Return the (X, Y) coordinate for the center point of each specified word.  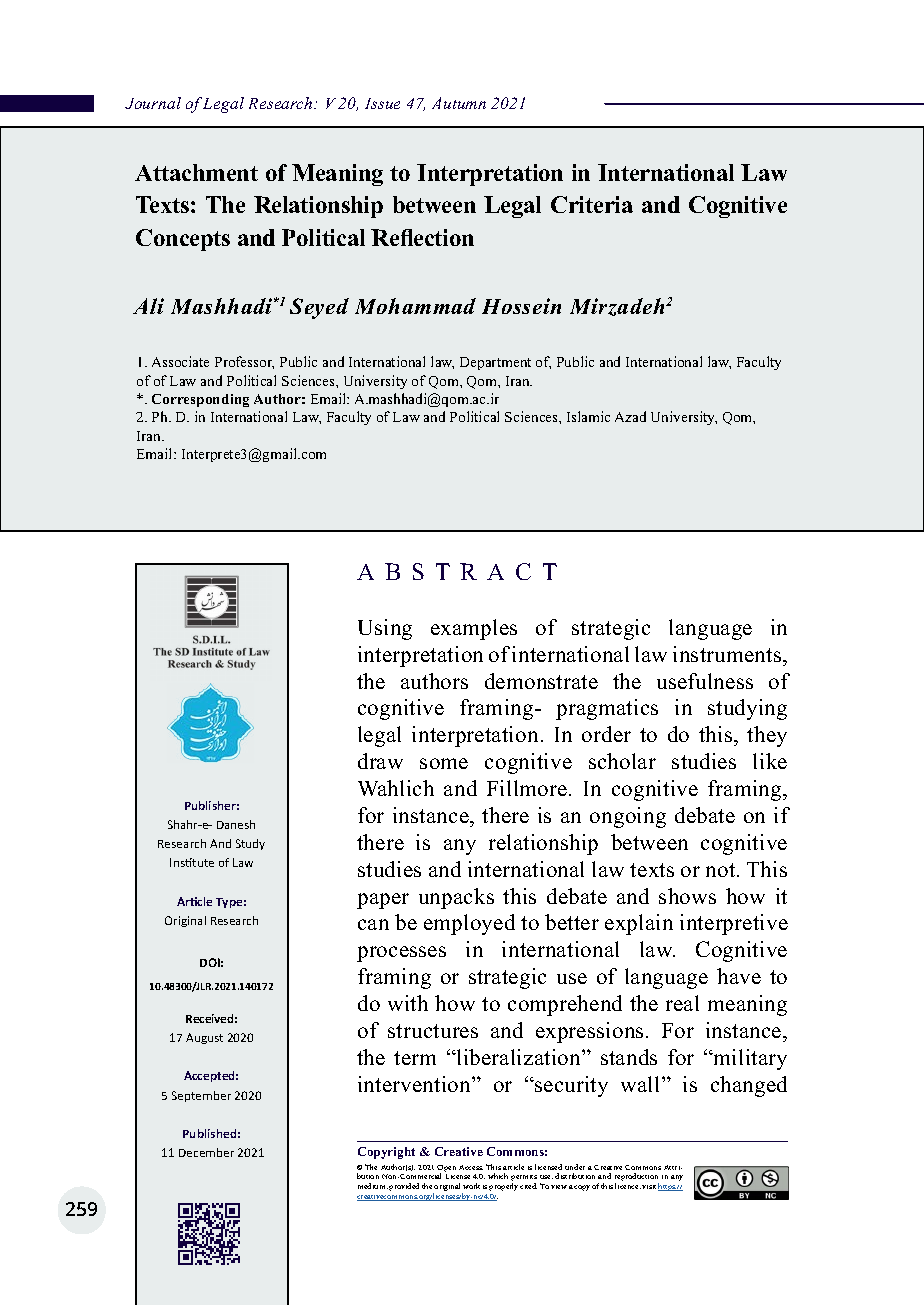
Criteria (592, 204)
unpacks (456, 898)
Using (385, 629)
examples (474, 629)
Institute (192, 862)
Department (495, 363)
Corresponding (200, 400)
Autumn (459, 103)
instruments (728, 654)
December (206, 1152)
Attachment (196, 172)
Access (471, 1167)
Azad (630, 416)
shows (687, 896)
